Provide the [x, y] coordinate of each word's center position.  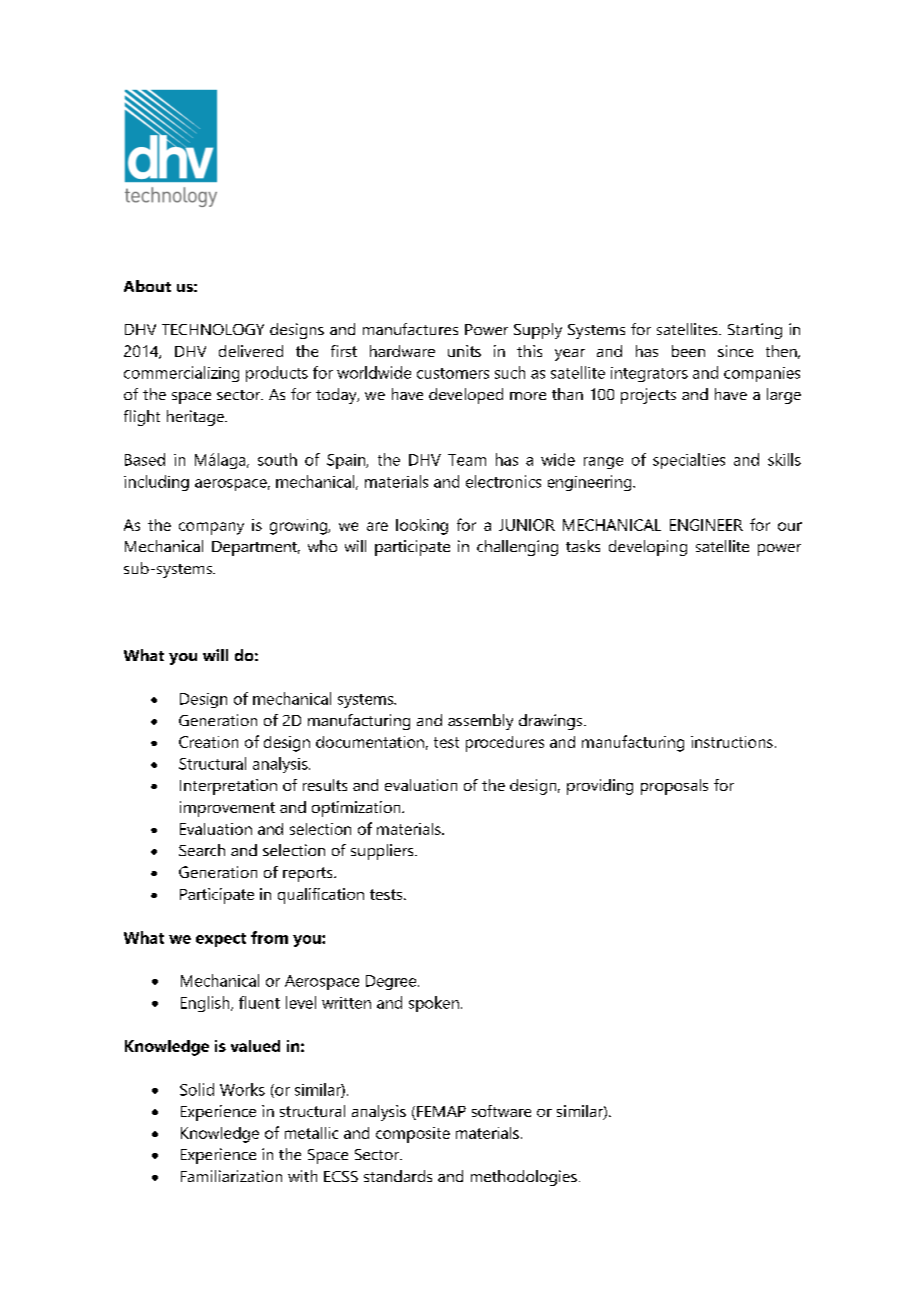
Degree [392, 982]
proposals [674, 787]
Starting [755, 331]
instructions [732, 742]
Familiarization [231, 1176]
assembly [480, 722]
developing [648, 548]
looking [422, 527]
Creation [208, 742]
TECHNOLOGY [213, 329]
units [464, 351]
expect [221, 940]
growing [300, 527]
